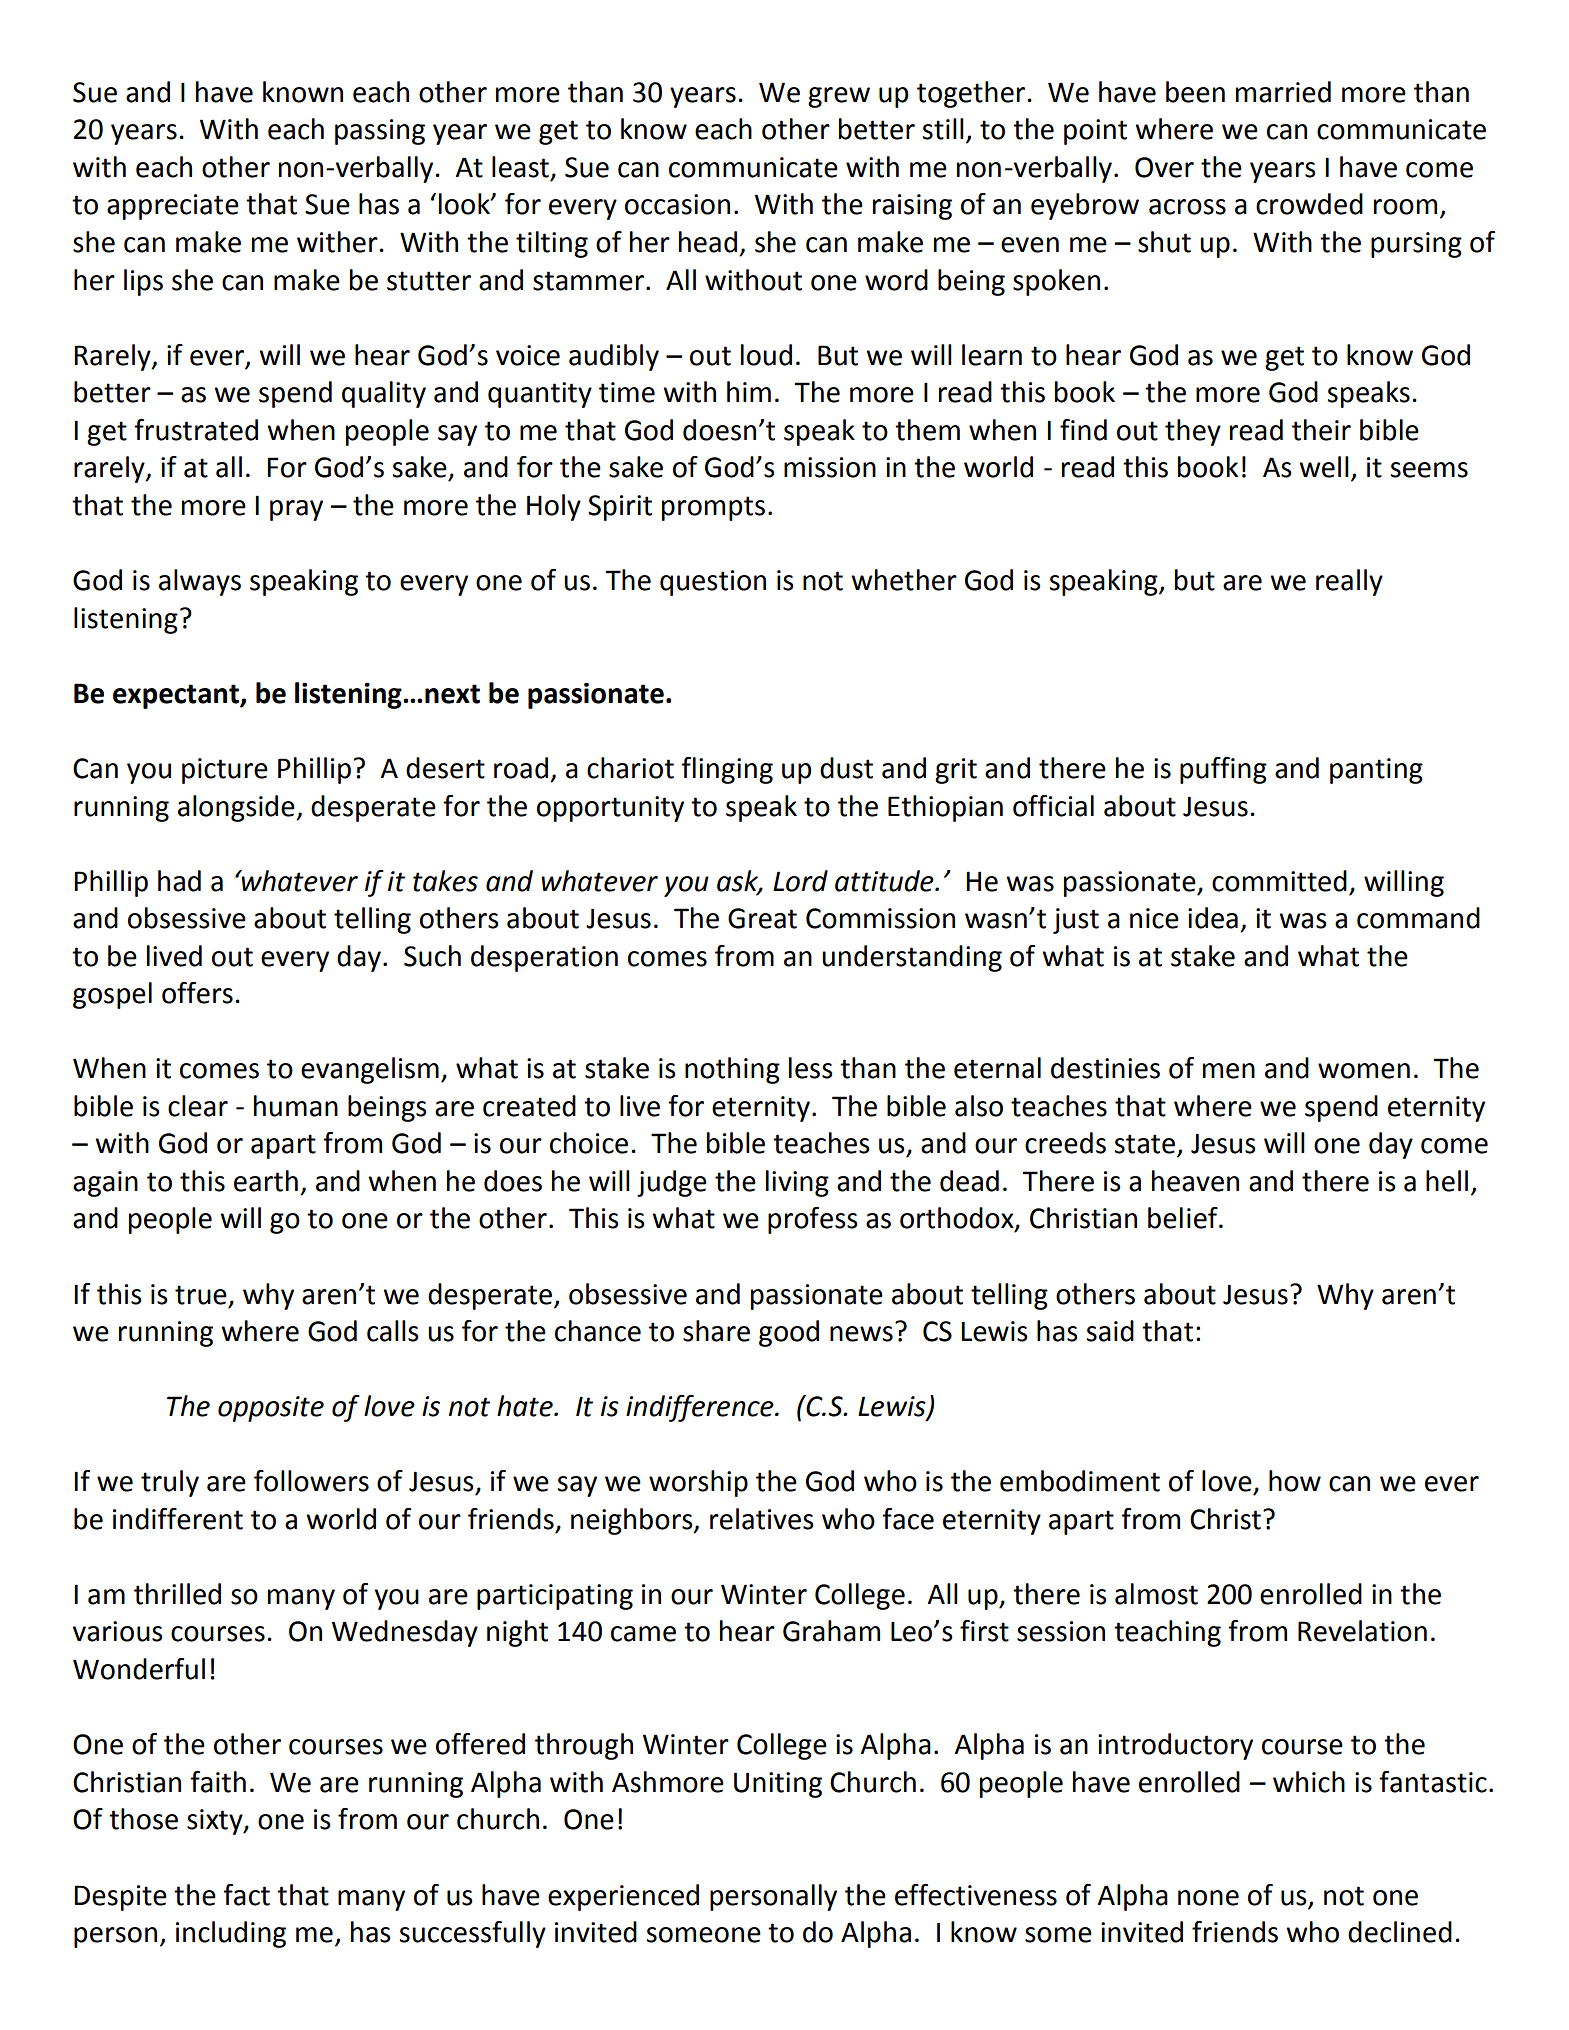 The height and width of the image is (2030, 1569). What do you see at coordinates (778, 1785) in the image?
I see `Uniting` at bounding box center [778, 1785].
